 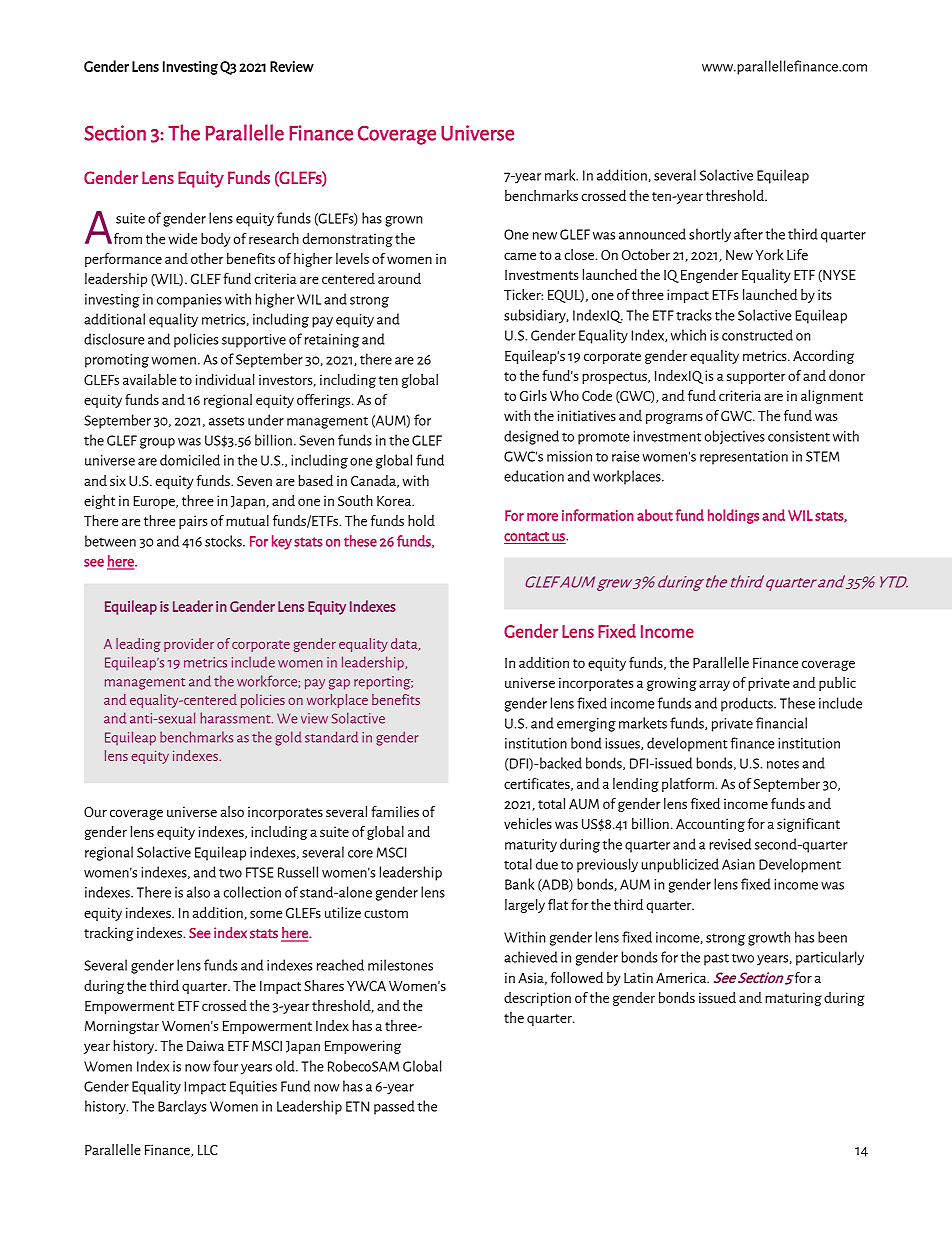 I want to click on provider, so click(x=189, y=645).
